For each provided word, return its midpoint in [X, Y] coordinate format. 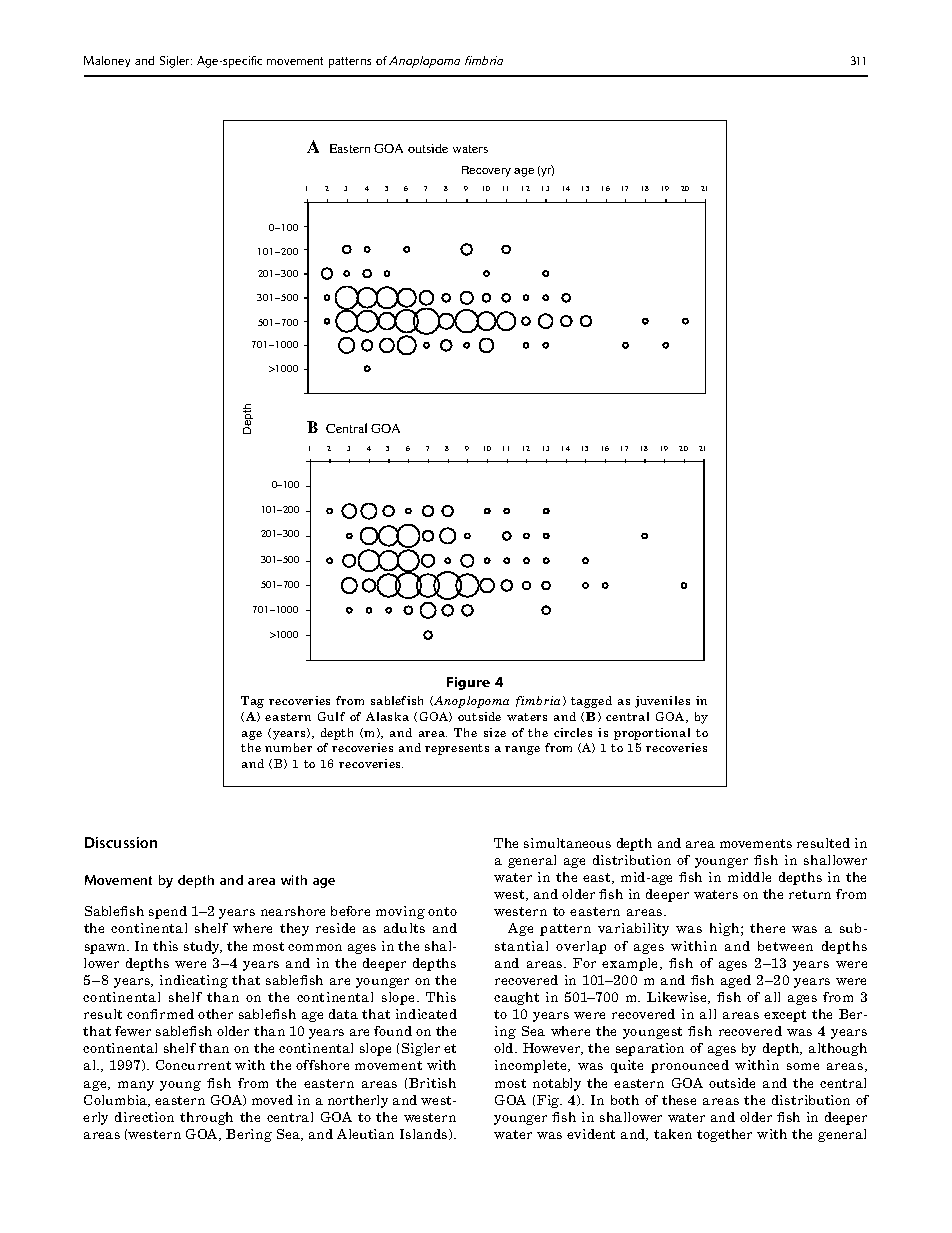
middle [749, 877]
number [288, 747]
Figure [468, 683]
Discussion [121, 842]
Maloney [107, 61]
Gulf [331, 716]
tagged [591, 702]
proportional [652, 734]
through [206, 1118]
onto [442, 911]
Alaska [387, 716]
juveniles [662, 702]
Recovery [486, 171]
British [432, 1083]
